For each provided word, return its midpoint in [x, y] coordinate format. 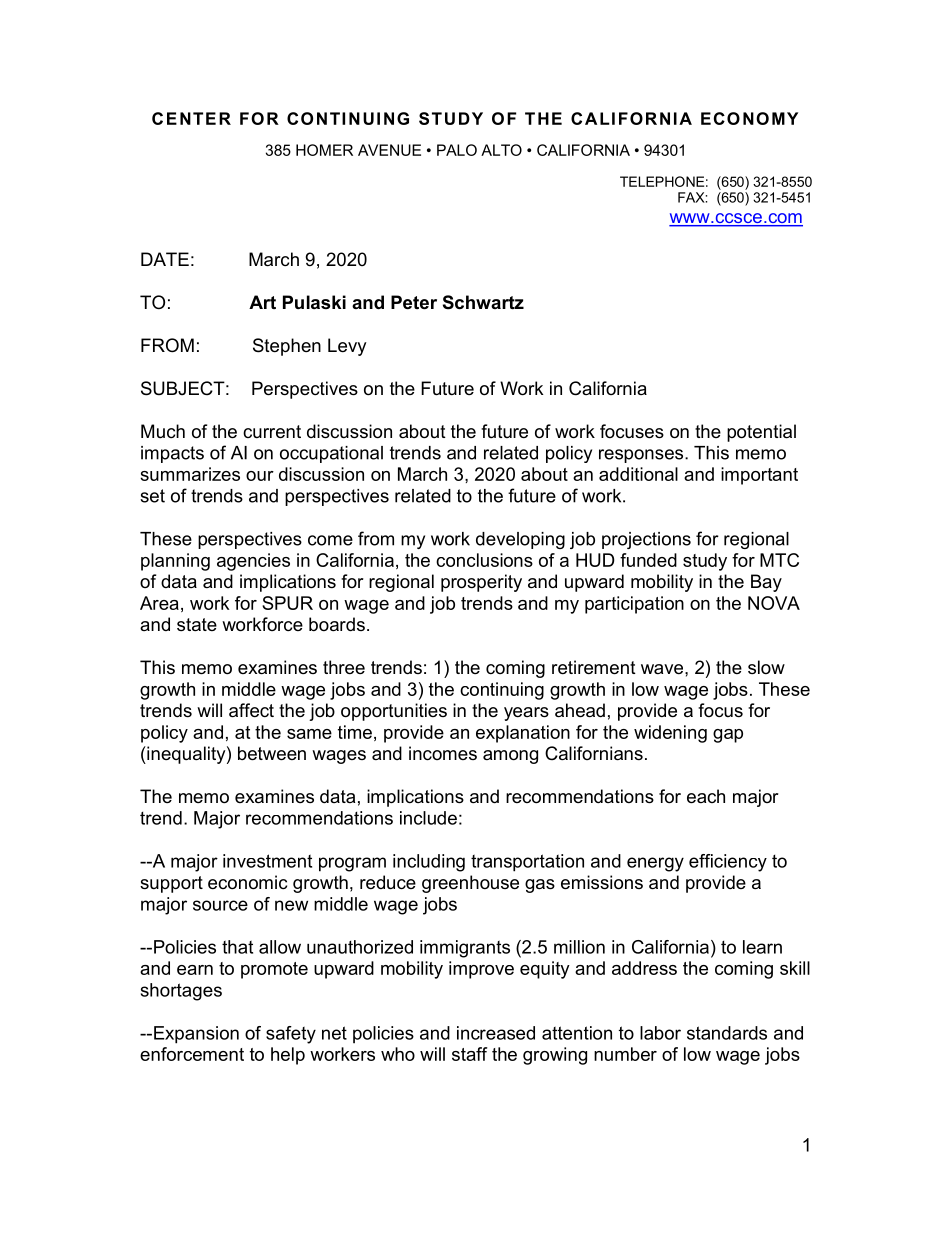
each [706, 796]
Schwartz [483, 302]
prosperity [481, 583]
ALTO [501, 150]
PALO [457, 150]
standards [727, 1033]
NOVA [774, 603]
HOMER [324, 150]
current [272, 432]
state [197, 624]
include [428, 818]
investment [267, 861]
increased [496, 1033]
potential [761, 433]
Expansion [196, 1035]
